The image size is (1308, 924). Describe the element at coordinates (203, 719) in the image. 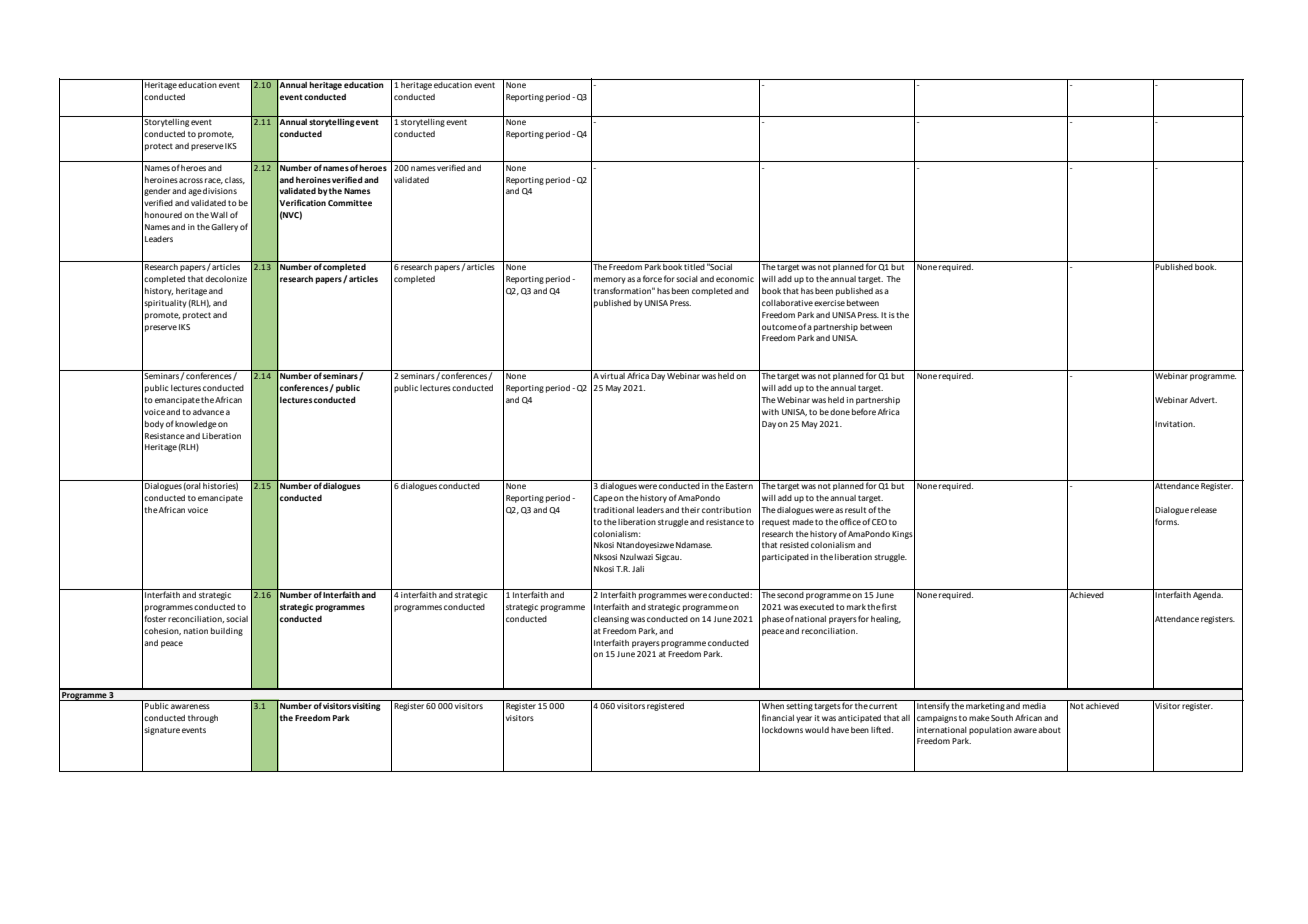

I see `through` at that location.
